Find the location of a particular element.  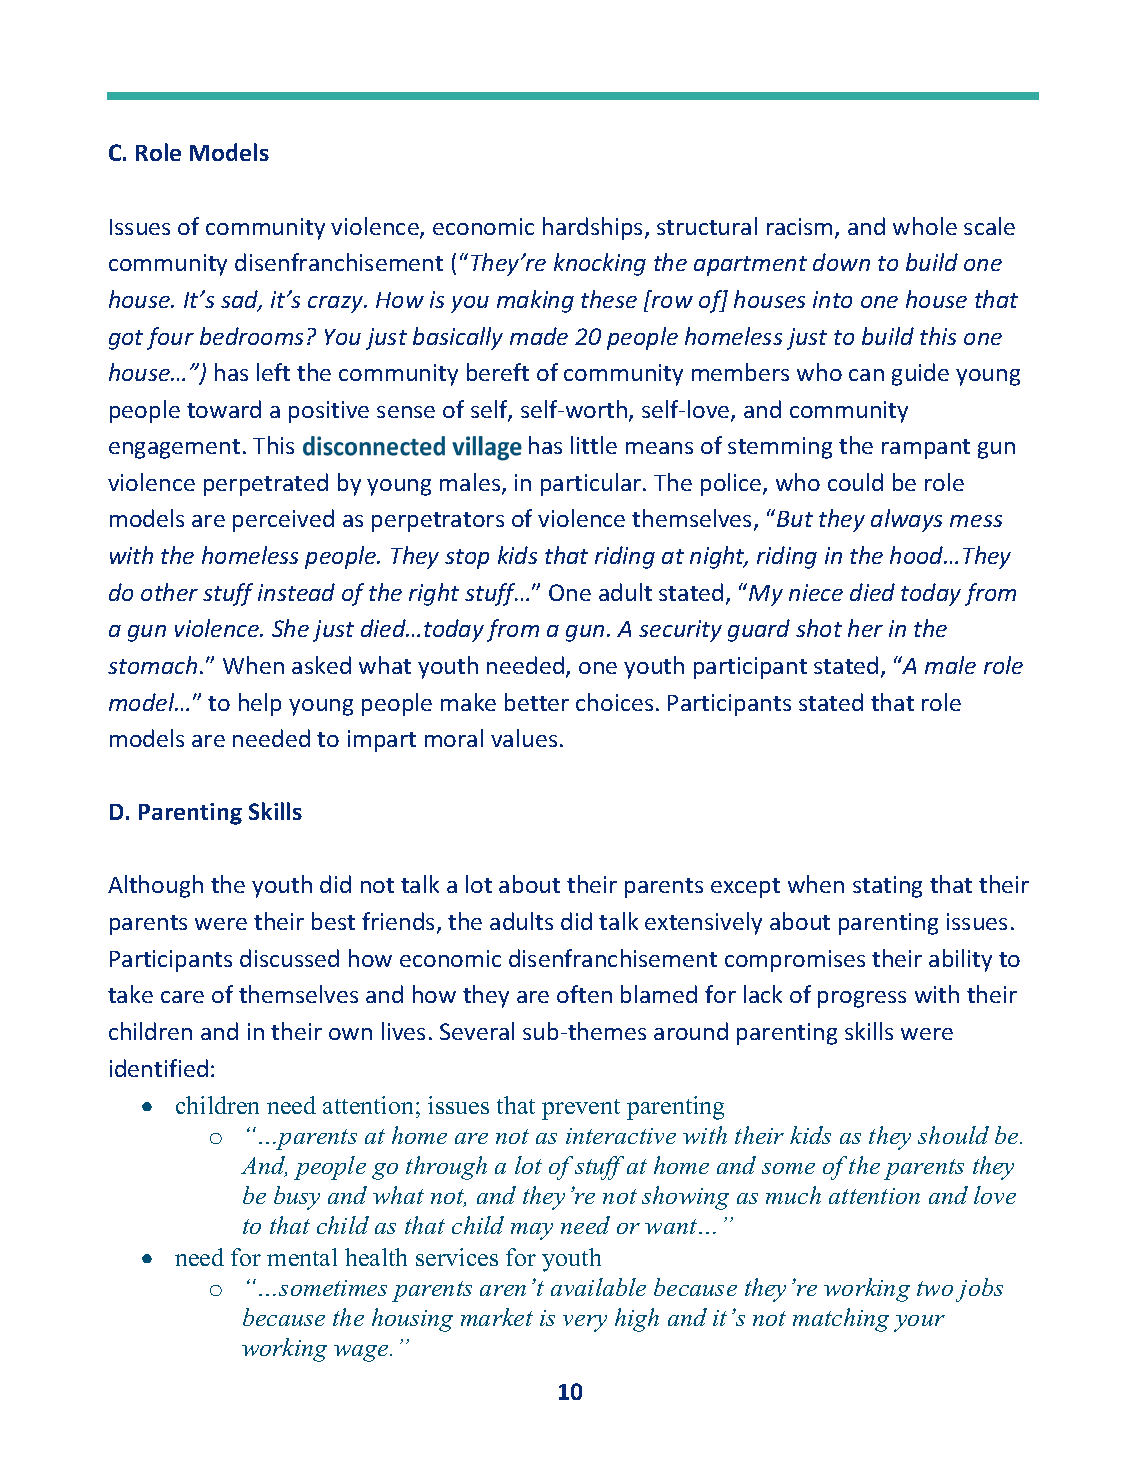

down is located at coordinates (841, 262).
